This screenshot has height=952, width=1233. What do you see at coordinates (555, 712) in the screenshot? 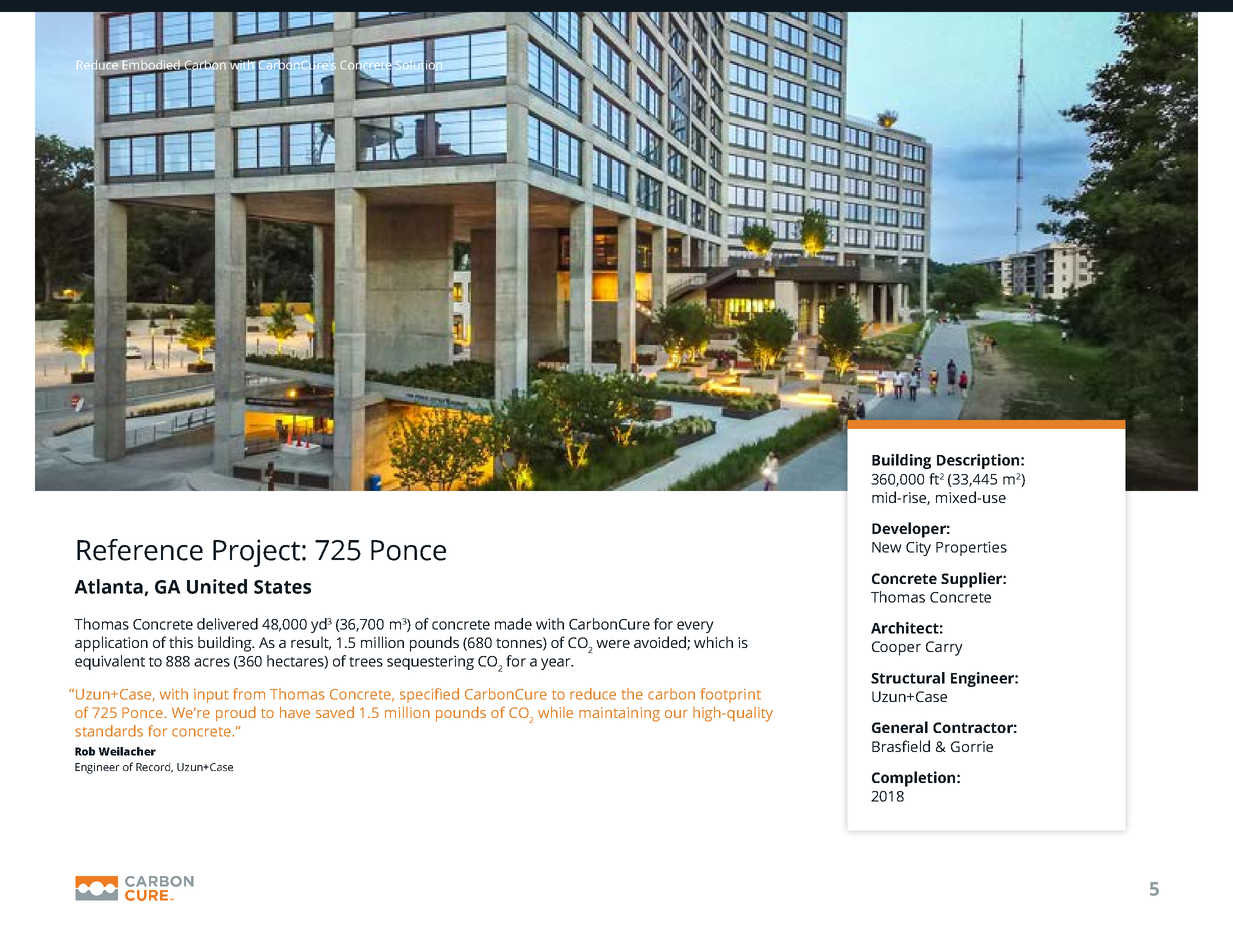
I see `while` at bounding box center [555, 712].
